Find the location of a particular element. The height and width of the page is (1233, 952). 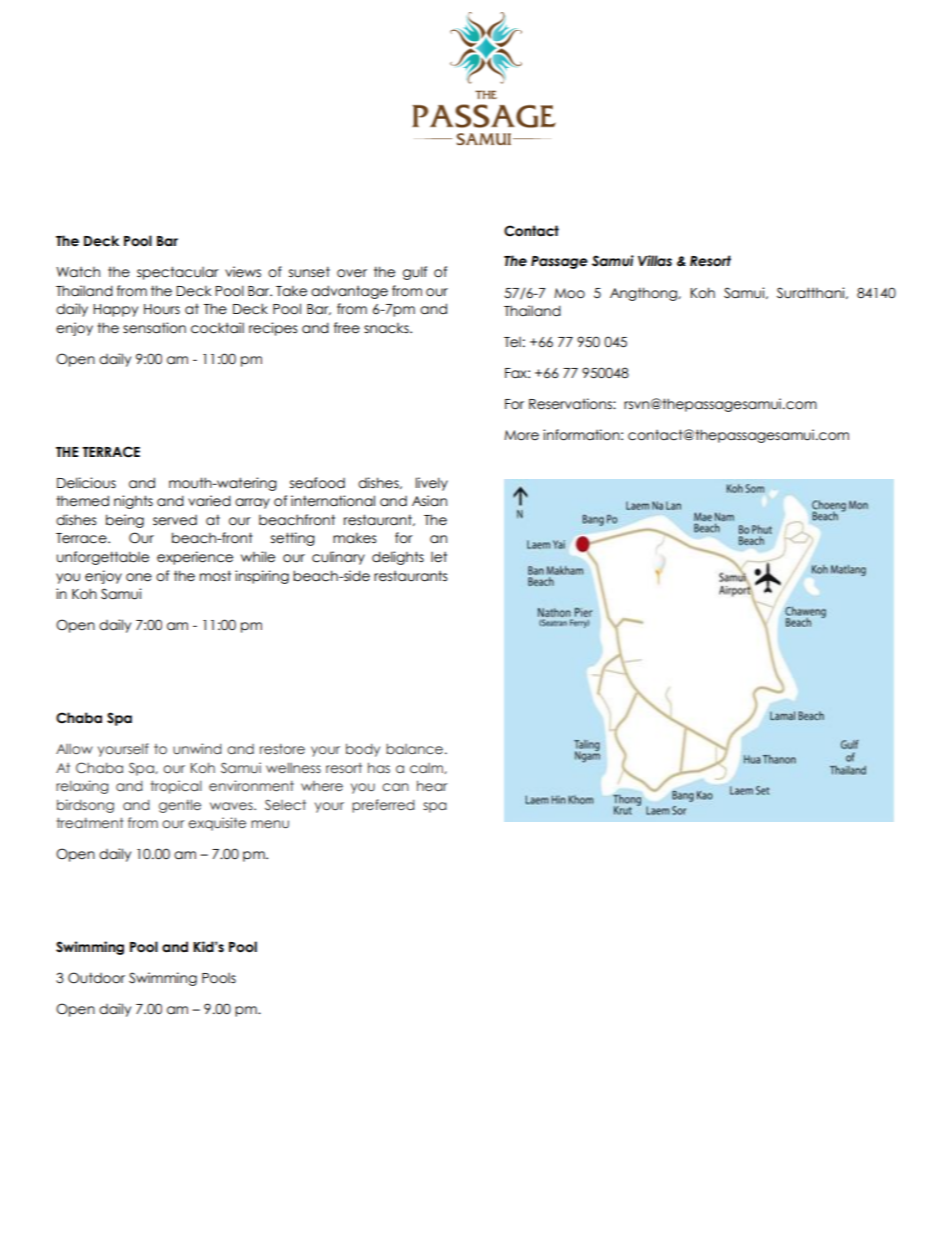

culinary is located at coordinates (338, 558).
